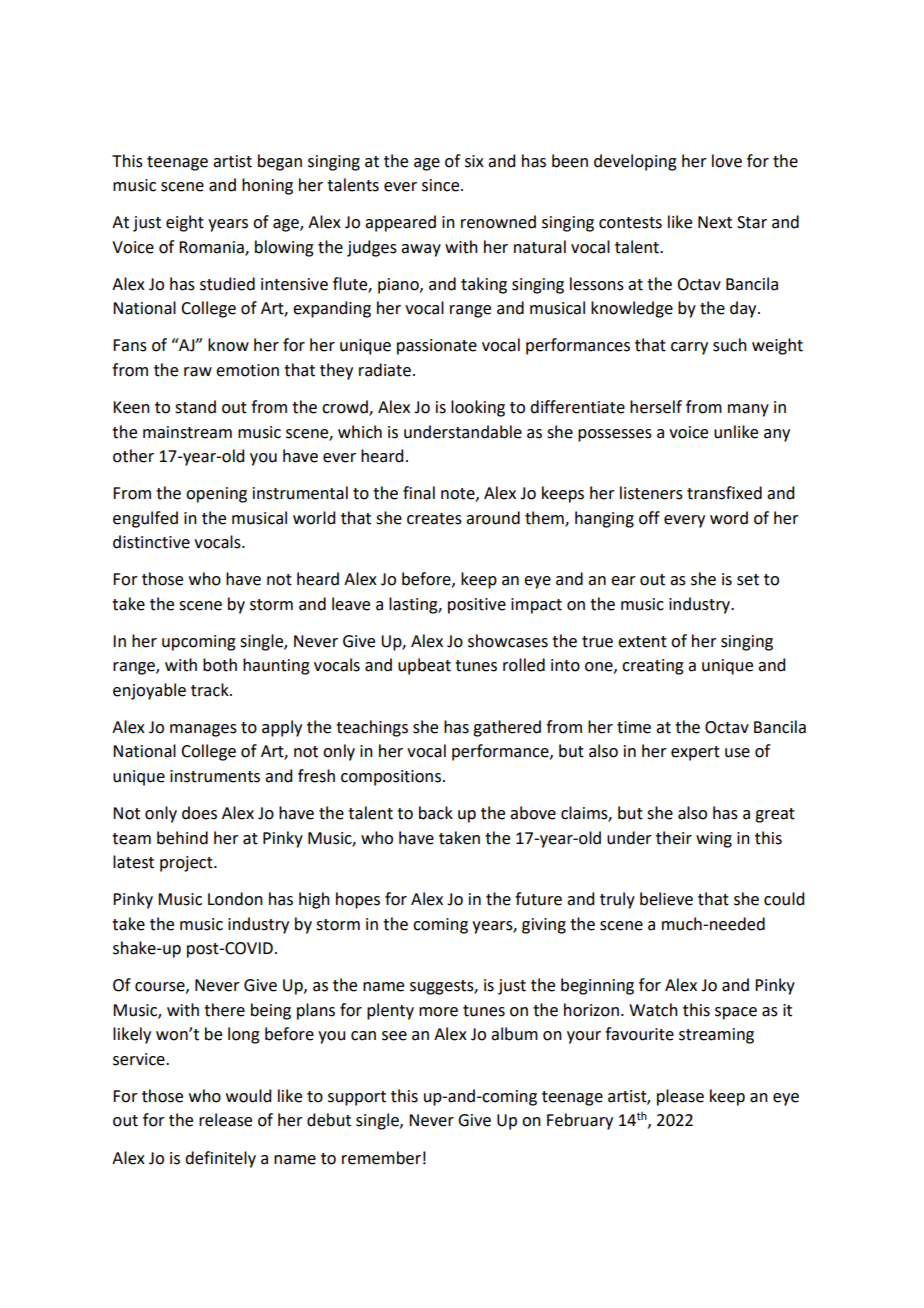 The width and height of the screenshot is (924, 1308). I want to click on release, so click(225, 1120).
